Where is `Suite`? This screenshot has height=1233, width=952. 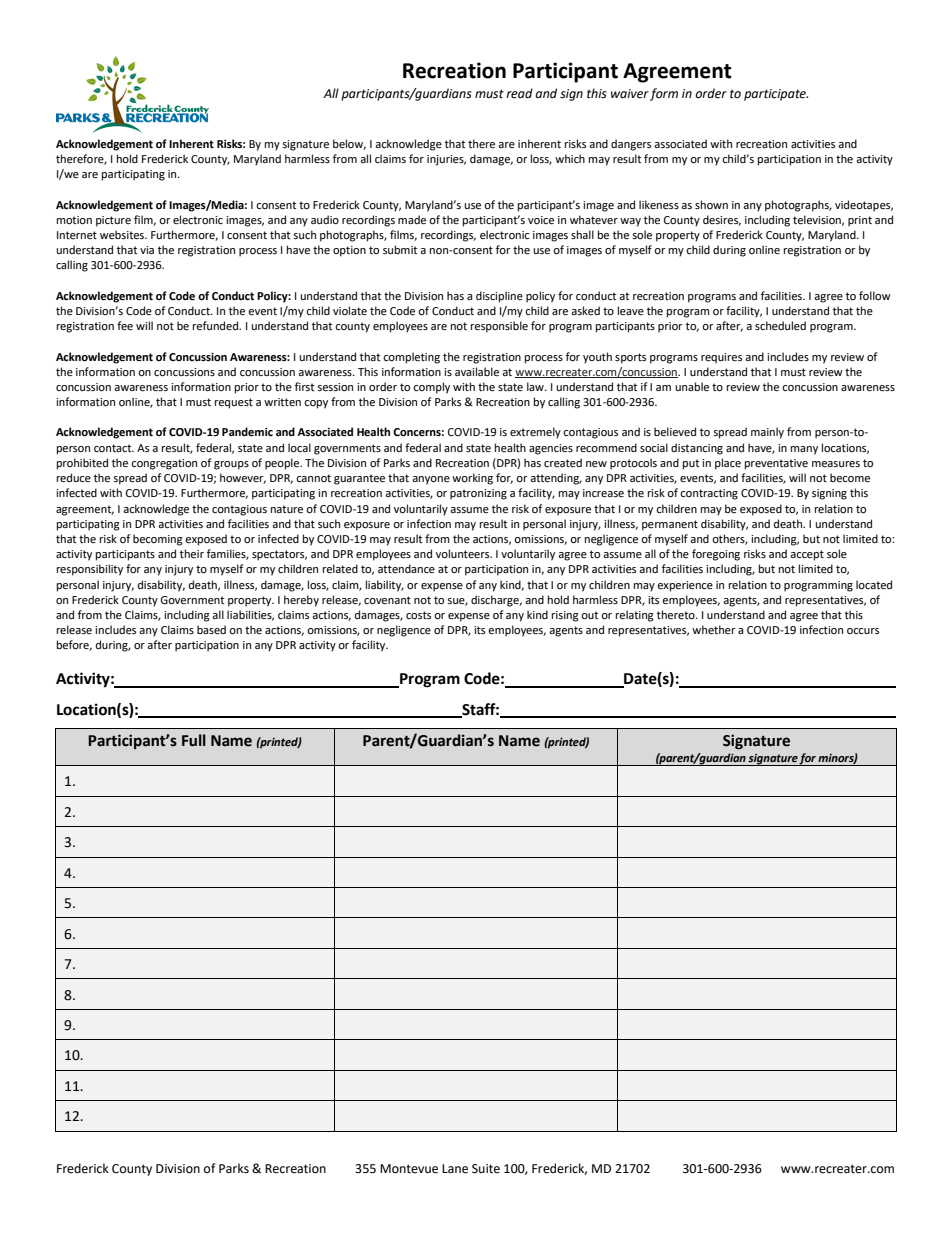
Suite is located at coordinates (486, 1169).
